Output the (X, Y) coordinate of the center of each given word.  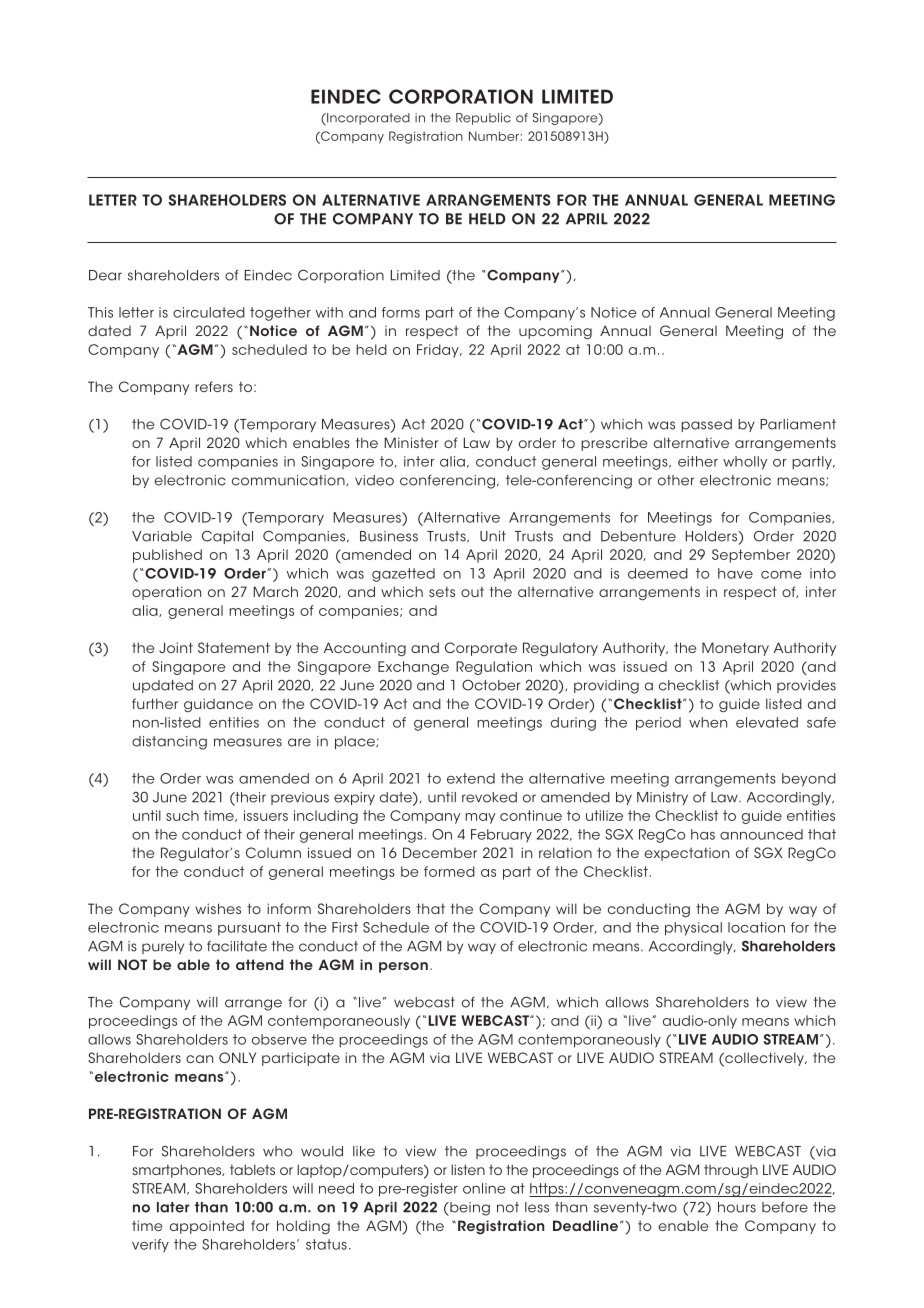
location (756, 927)
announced (761, 834)
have (735, 573)
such (182, 815)
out (472, 591)
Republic (483, 119)
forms (401, 312)
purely (163, 947)
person (403, 967)
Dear (105, 275)
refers (214, 386)
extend (471, 778)
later (173, 1207)
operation (166, 593)
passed (706, 425)
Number (494, 136)
